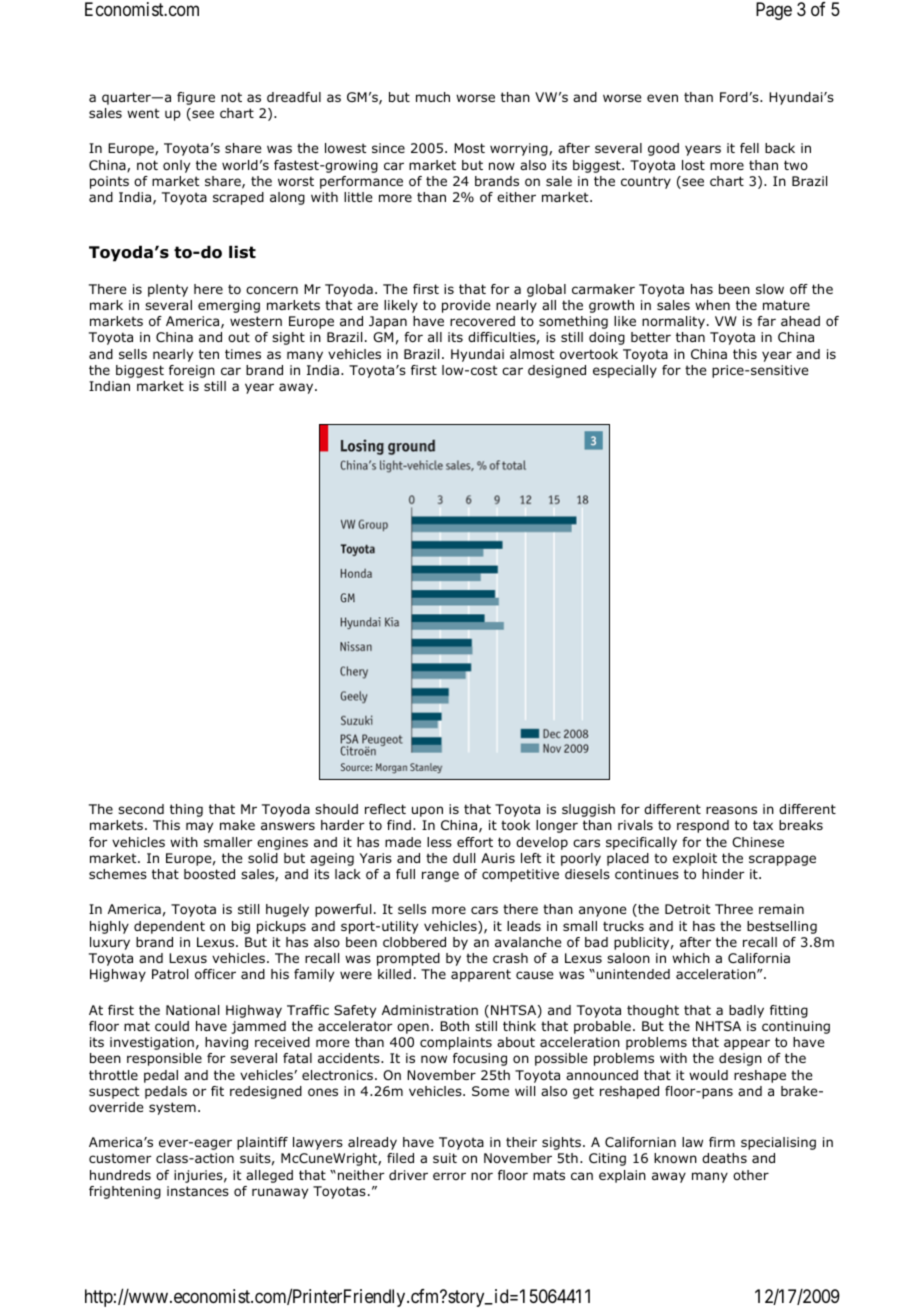  What do you see at coordinates (141, 809) in the document?
I see `second` at bounding box center [141, 809].
